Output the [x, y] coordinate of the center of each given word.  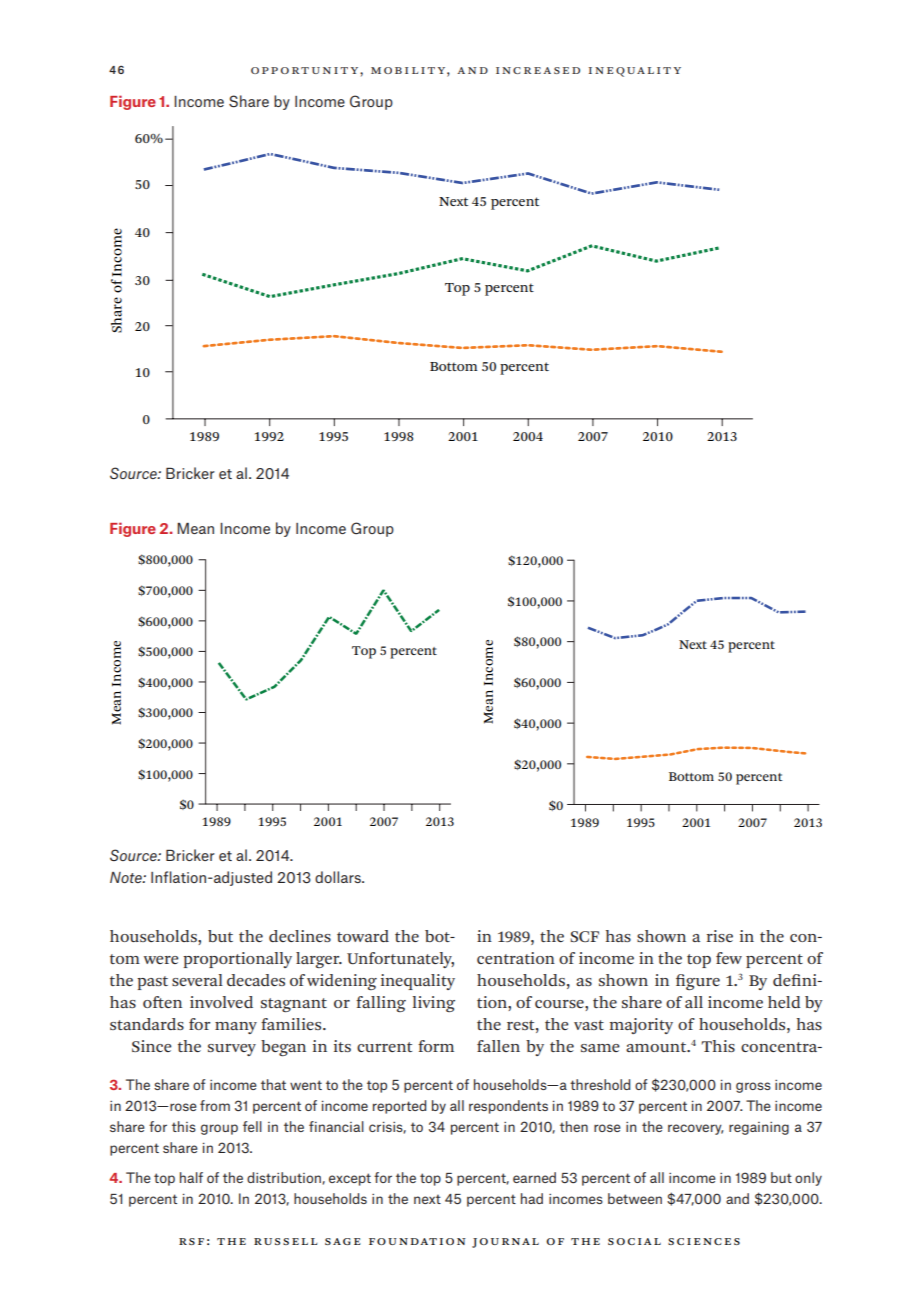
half [191, 1177]
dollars [339, 877]
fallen [498, 1046]
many [236, 1028]
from [215, 1105]
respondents [508, 1107]
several [197, 980]
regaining [759, 1128]
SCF [584, 936]
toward [363, 936]
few [729, 958]
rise [720, 936]
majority [641, 1026]
